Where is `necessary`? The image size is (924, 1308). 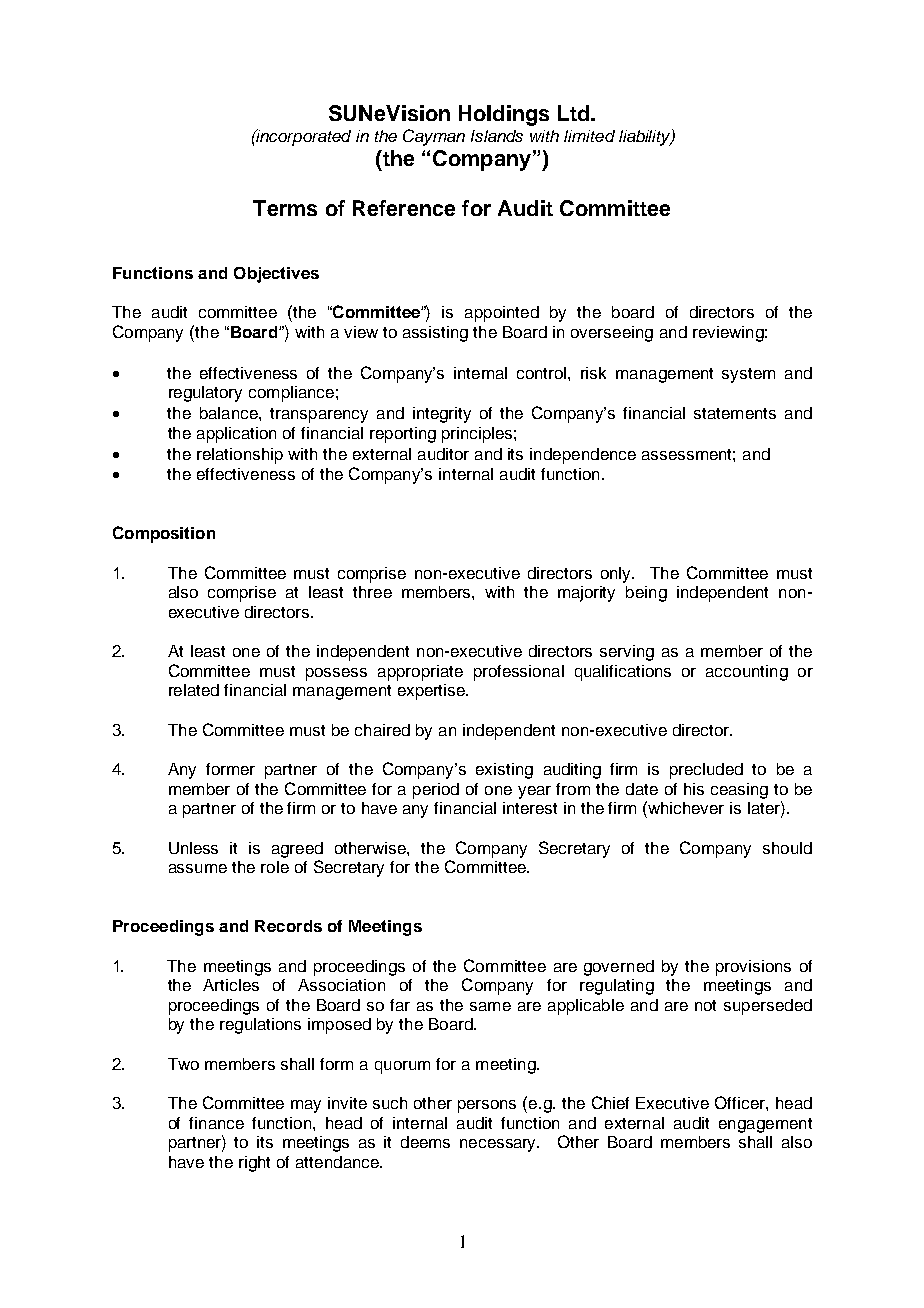
necessary is located at coordinates (499, 1145).
